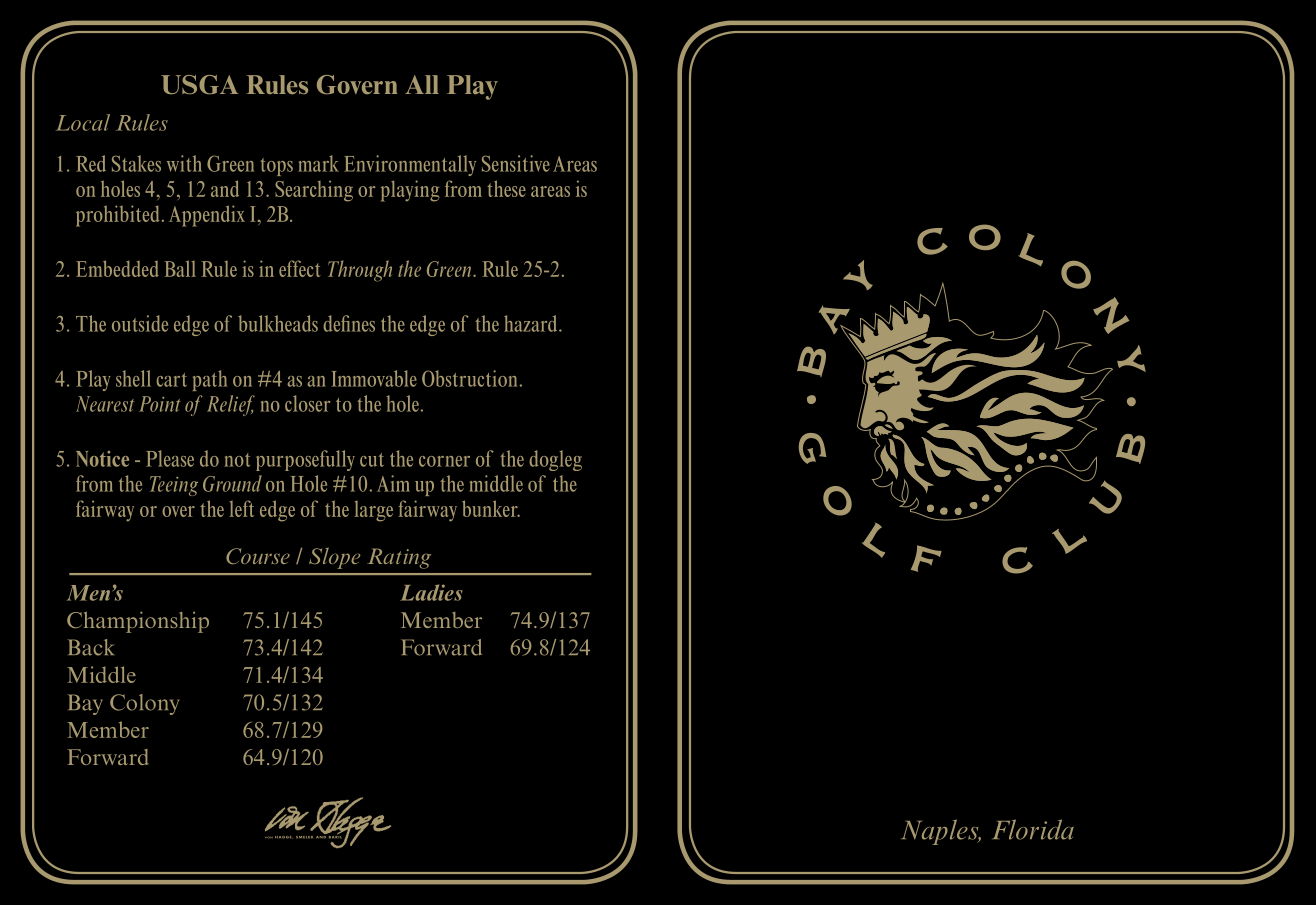  What do you see at coordinates (516, 163) in the document?
I see `Sensitive` at bounding box center [516, 163].
